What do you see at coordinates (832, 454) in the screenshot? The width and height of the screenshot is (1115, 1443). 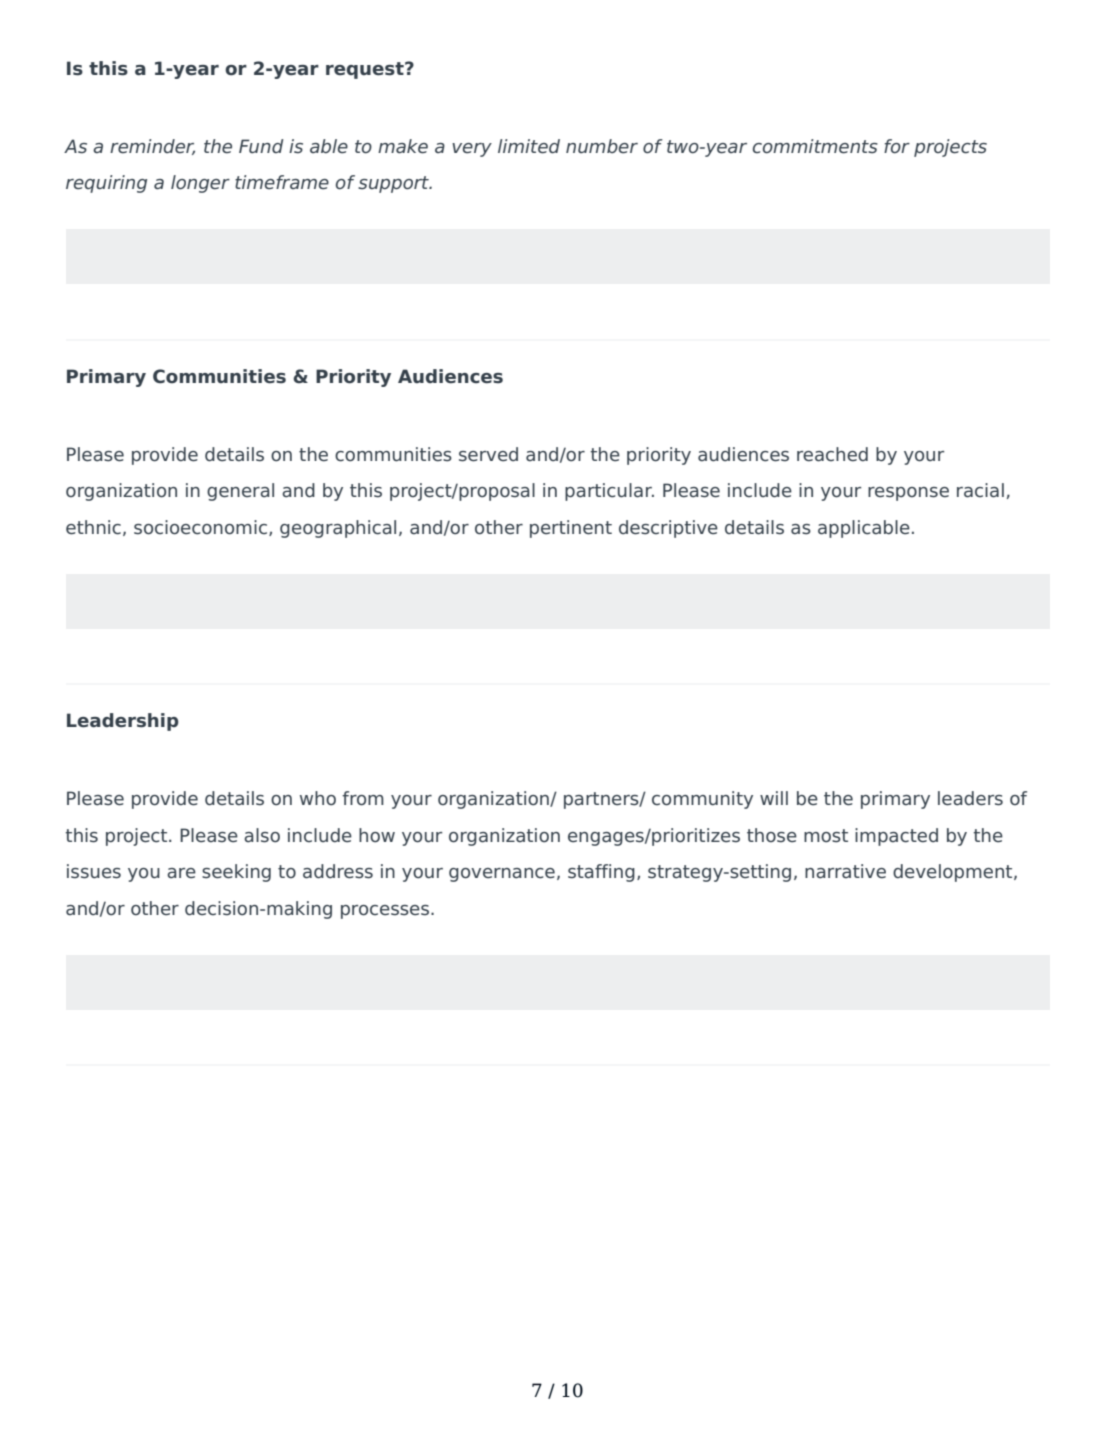 I see `reached` at bounding box center [832, 454].
